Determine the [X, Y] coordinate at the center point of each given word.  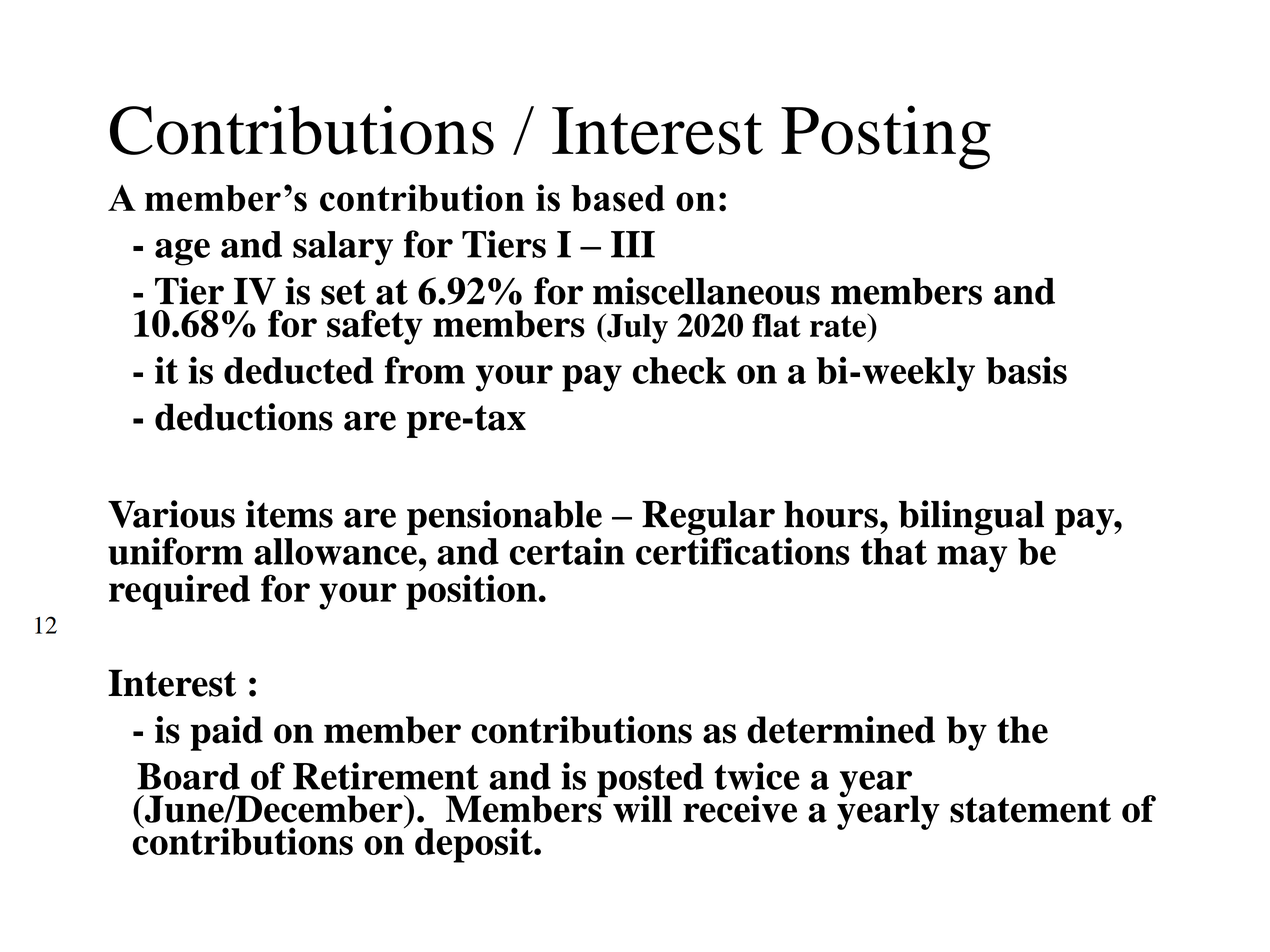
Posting [886, 137]
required [179, 592]
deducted [299, 370]
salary [343, 248]
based [618, 198]
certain [567, 551]
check [679, 370]
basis [1026, 370]
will [642, 809]
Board [188, 776]
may [972, 559]
